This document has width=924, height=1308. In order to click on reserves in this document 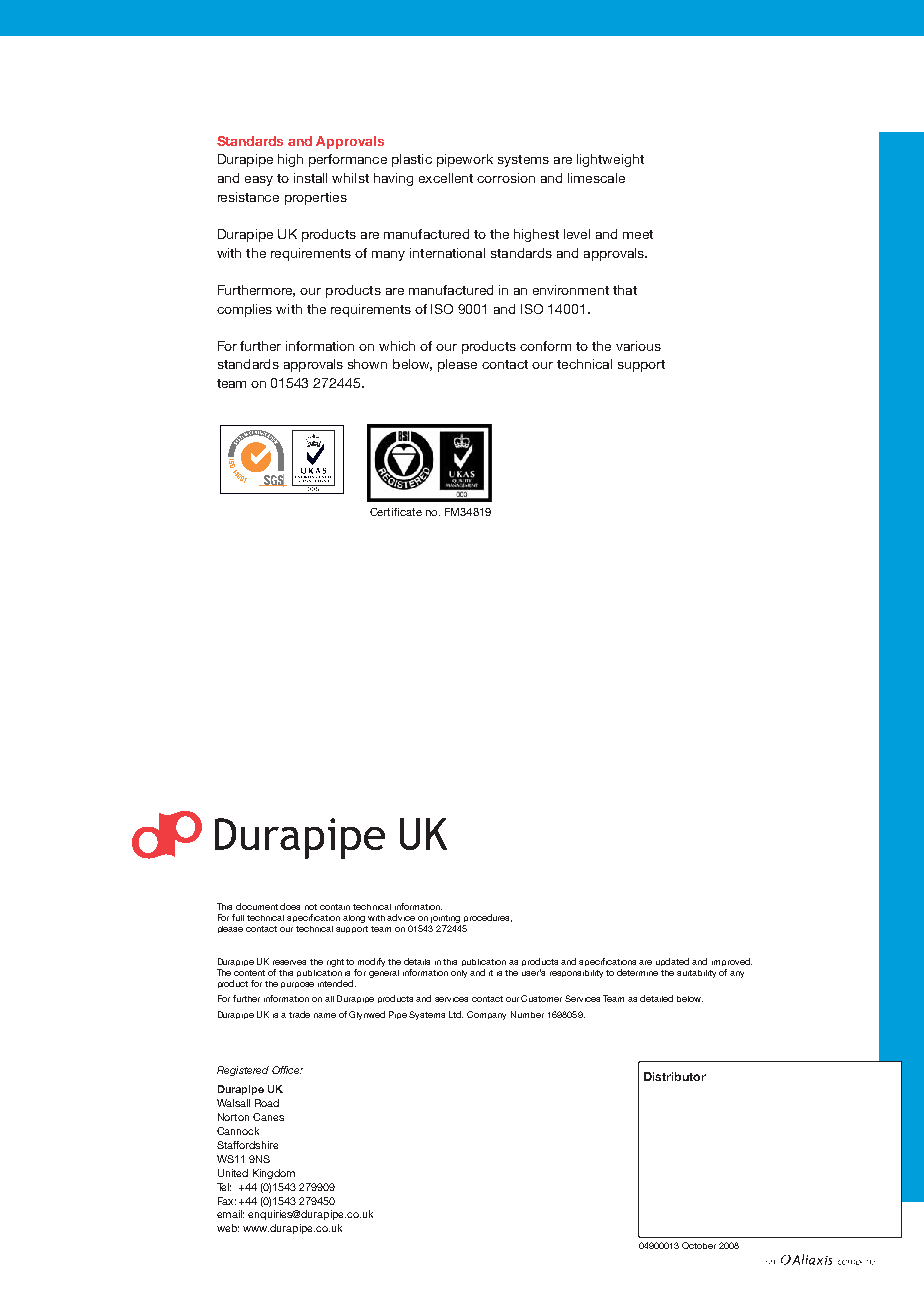, I will do `click(289, 962)`.
